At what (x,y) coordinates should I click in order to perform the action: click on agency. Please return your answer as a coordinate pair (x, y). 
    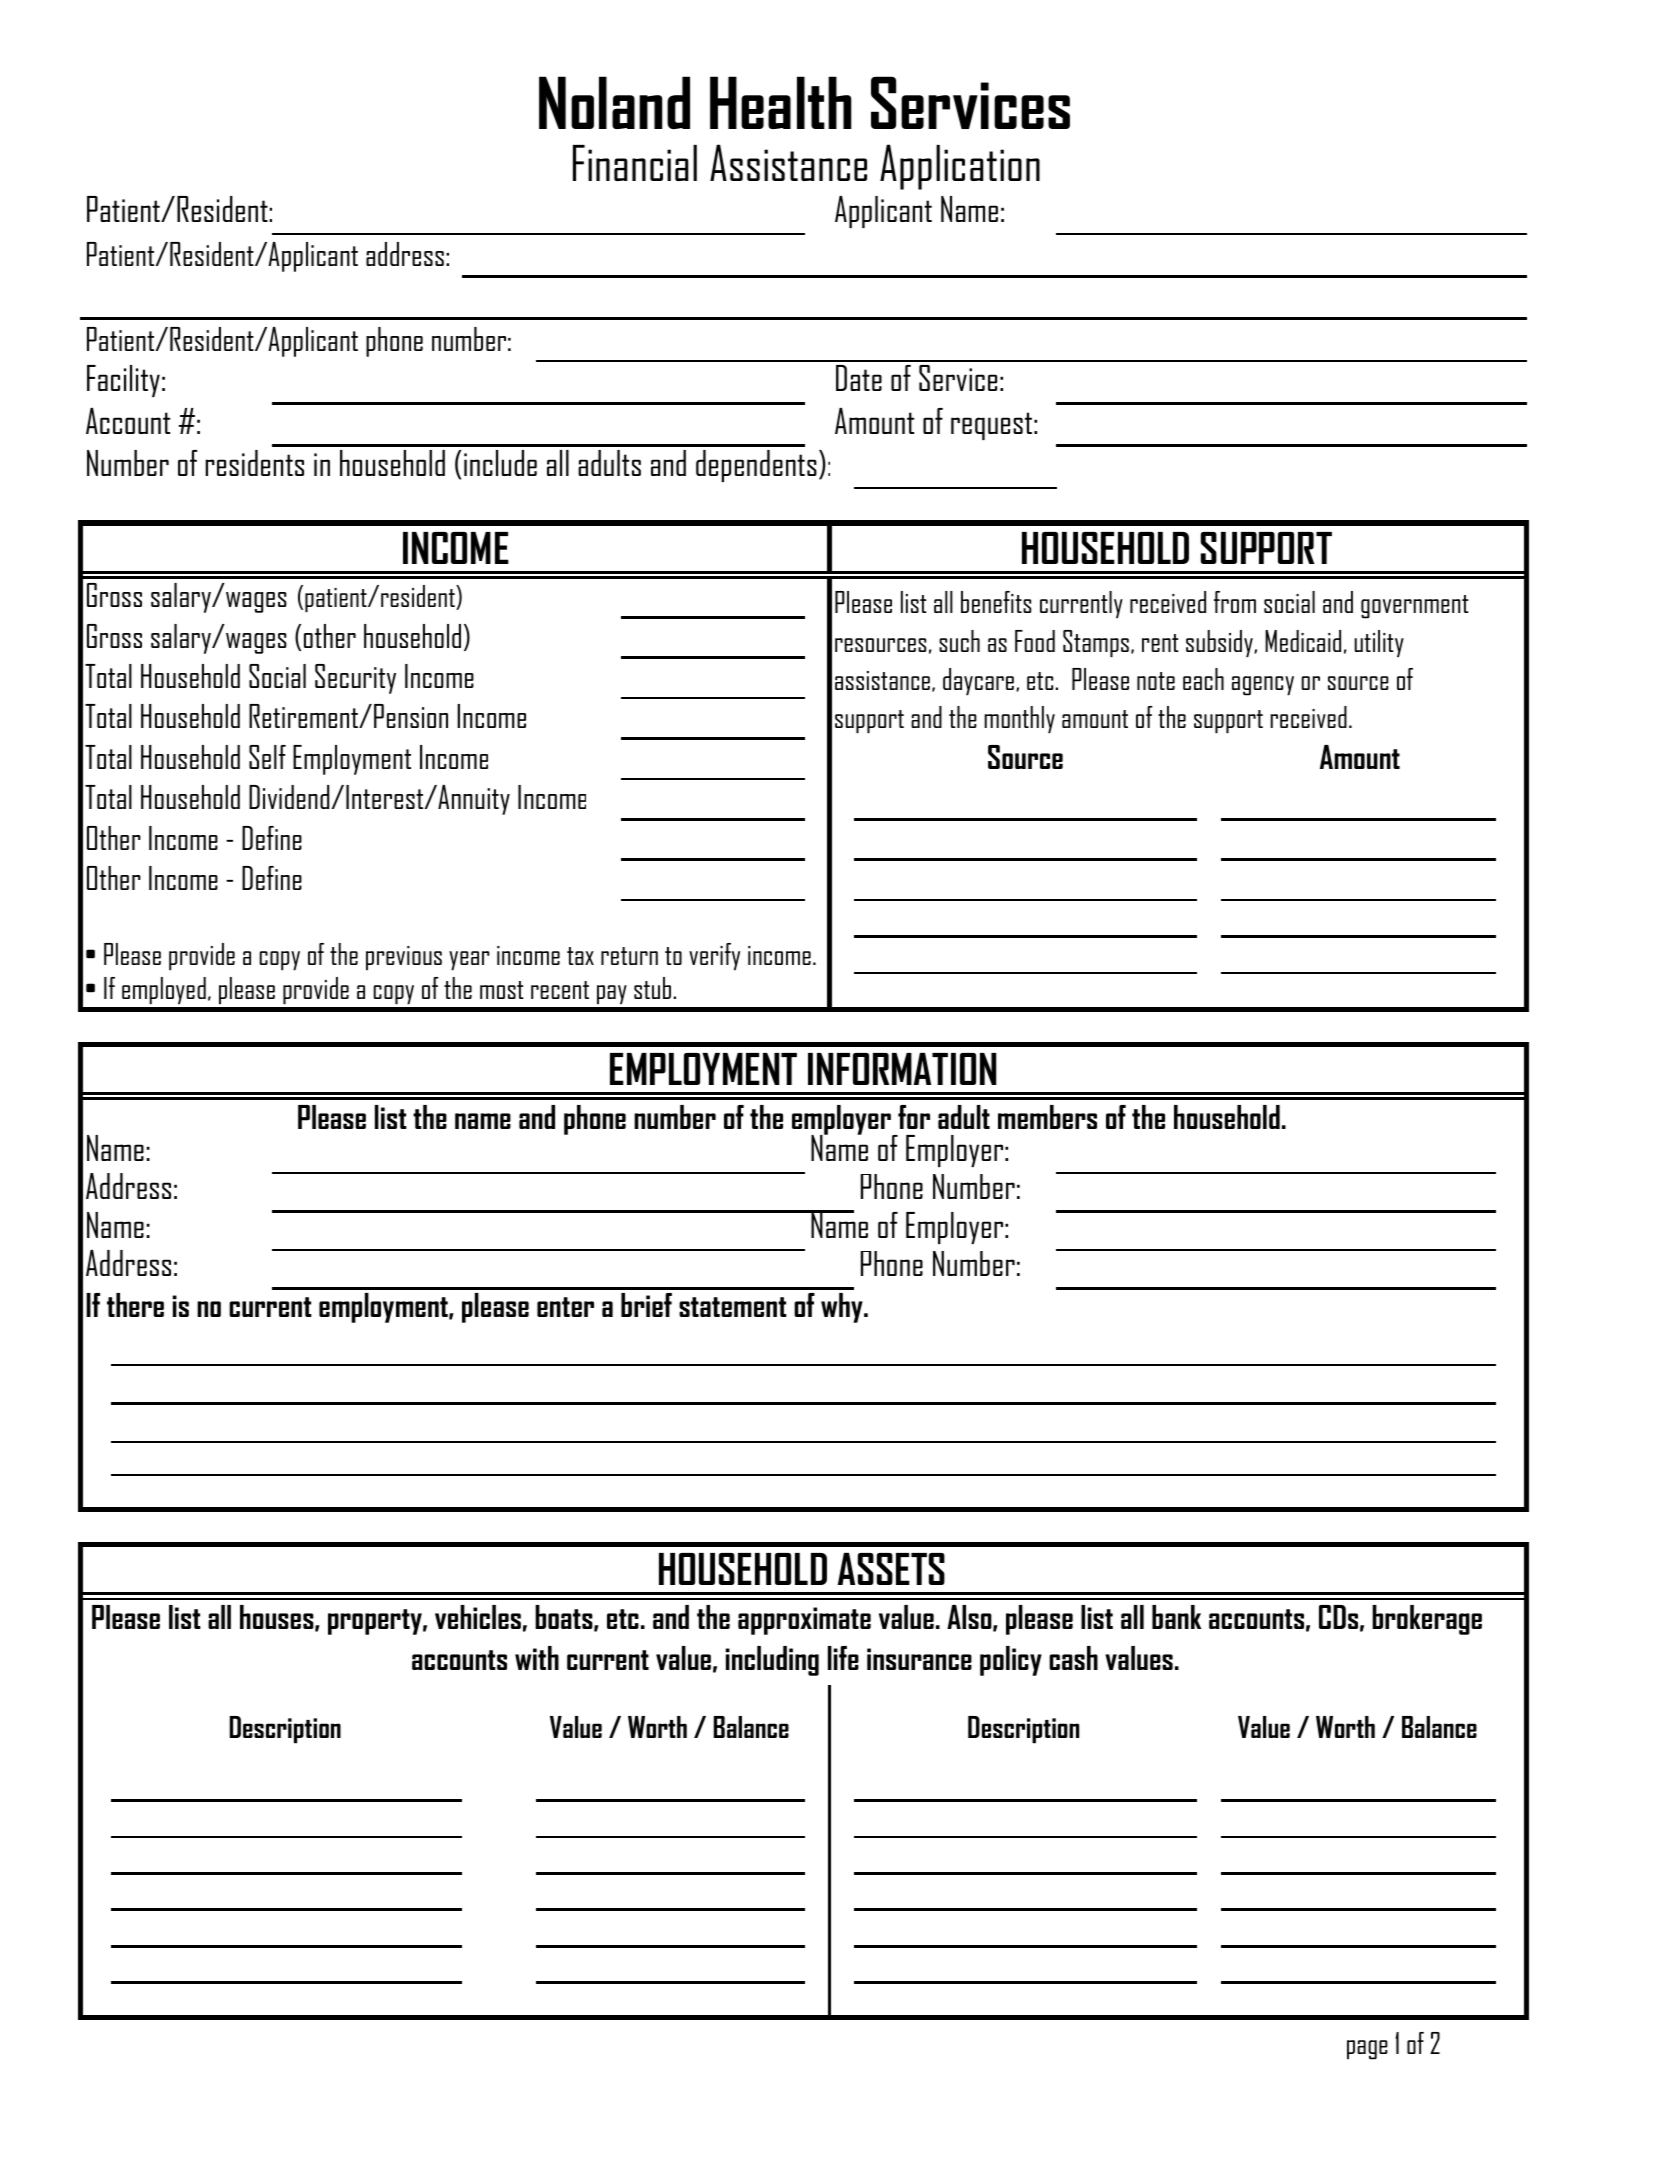
    Looking at the image, I should click on (1263, 686).
